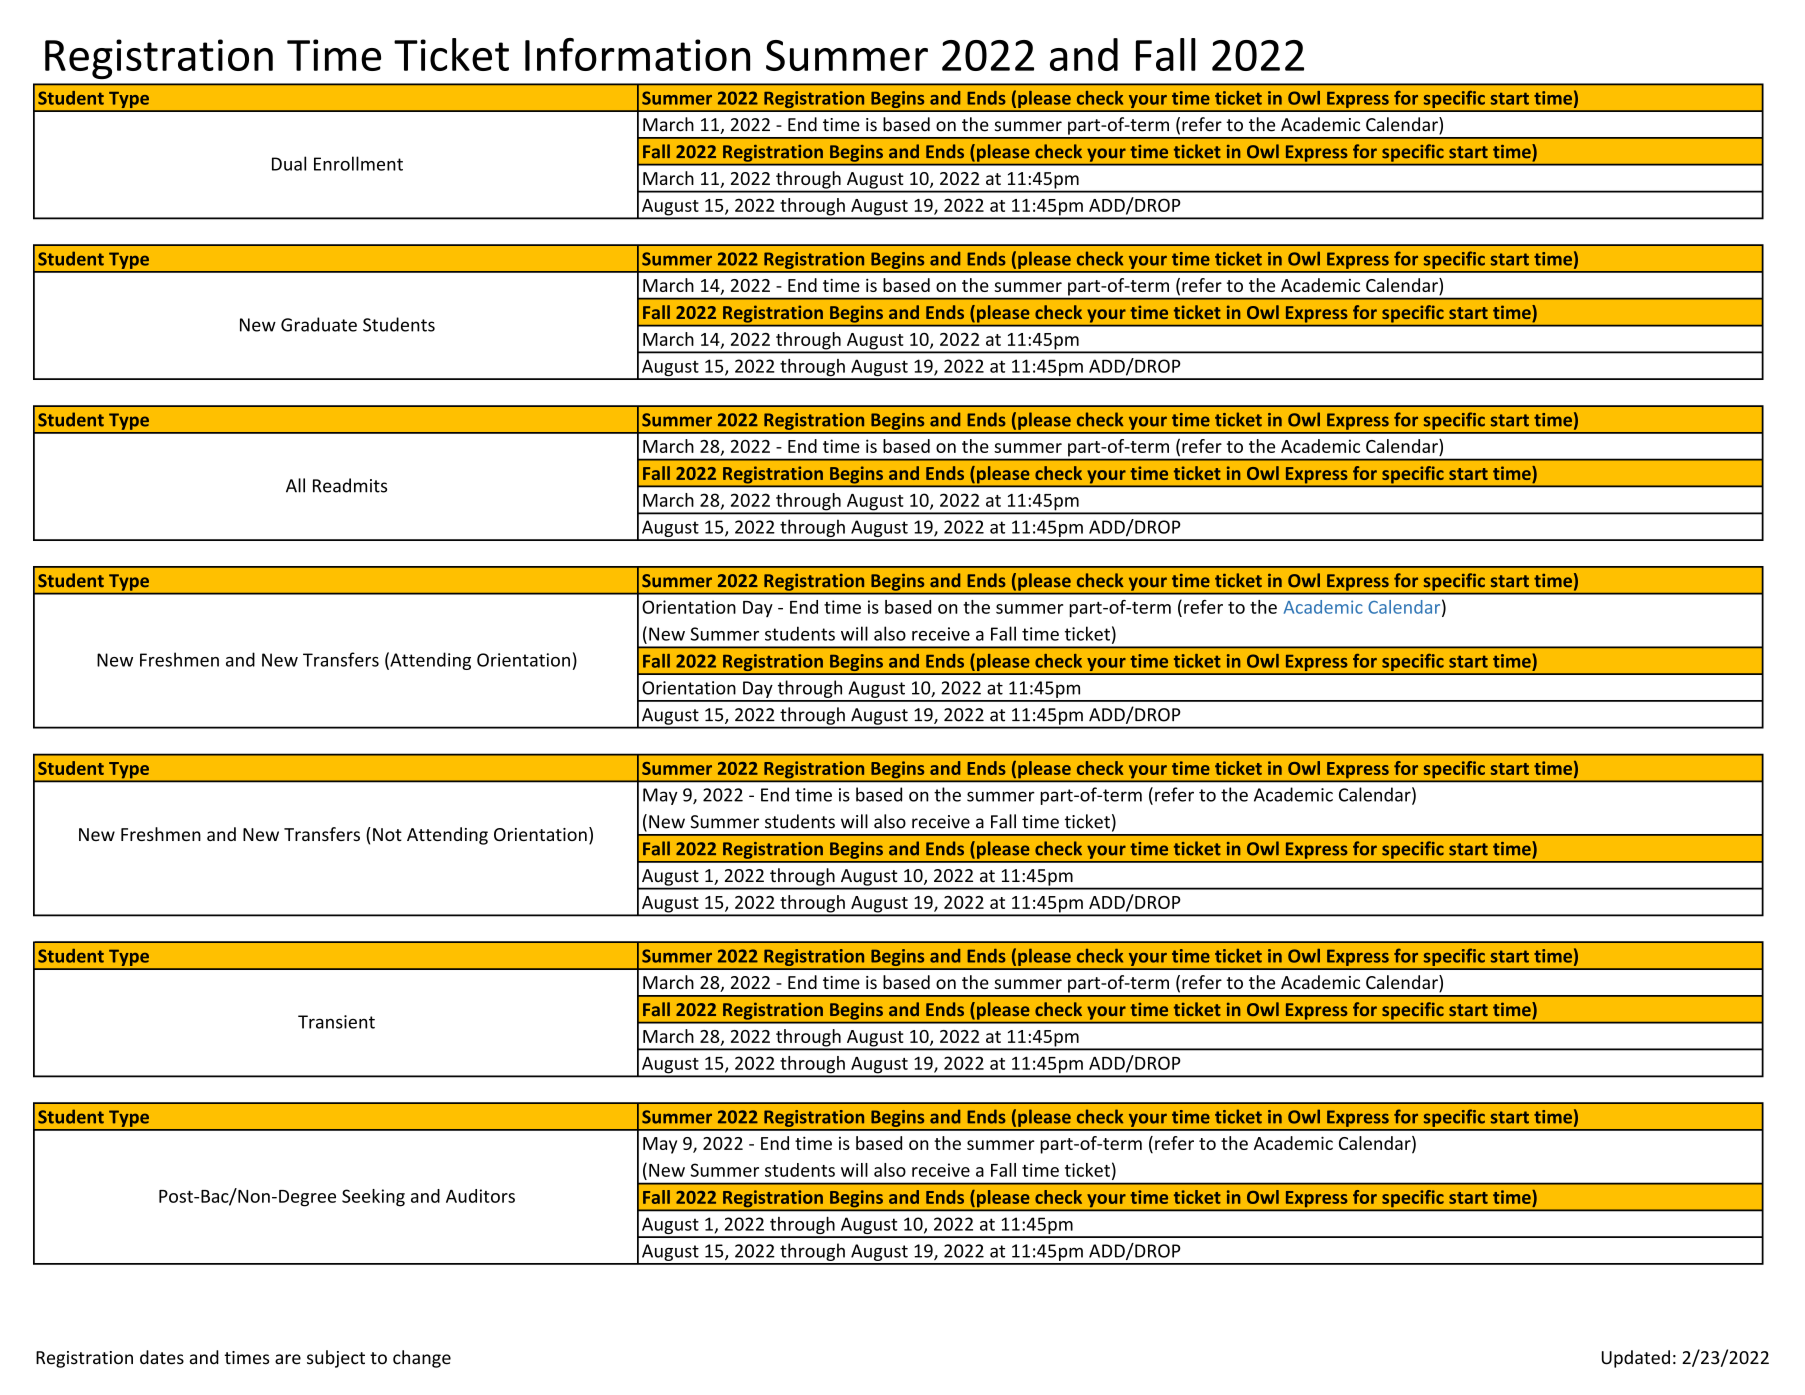  What do you see at coordinates (637, 54) in the screenshot?
I see `Information` at bounding box center [637, 54].
